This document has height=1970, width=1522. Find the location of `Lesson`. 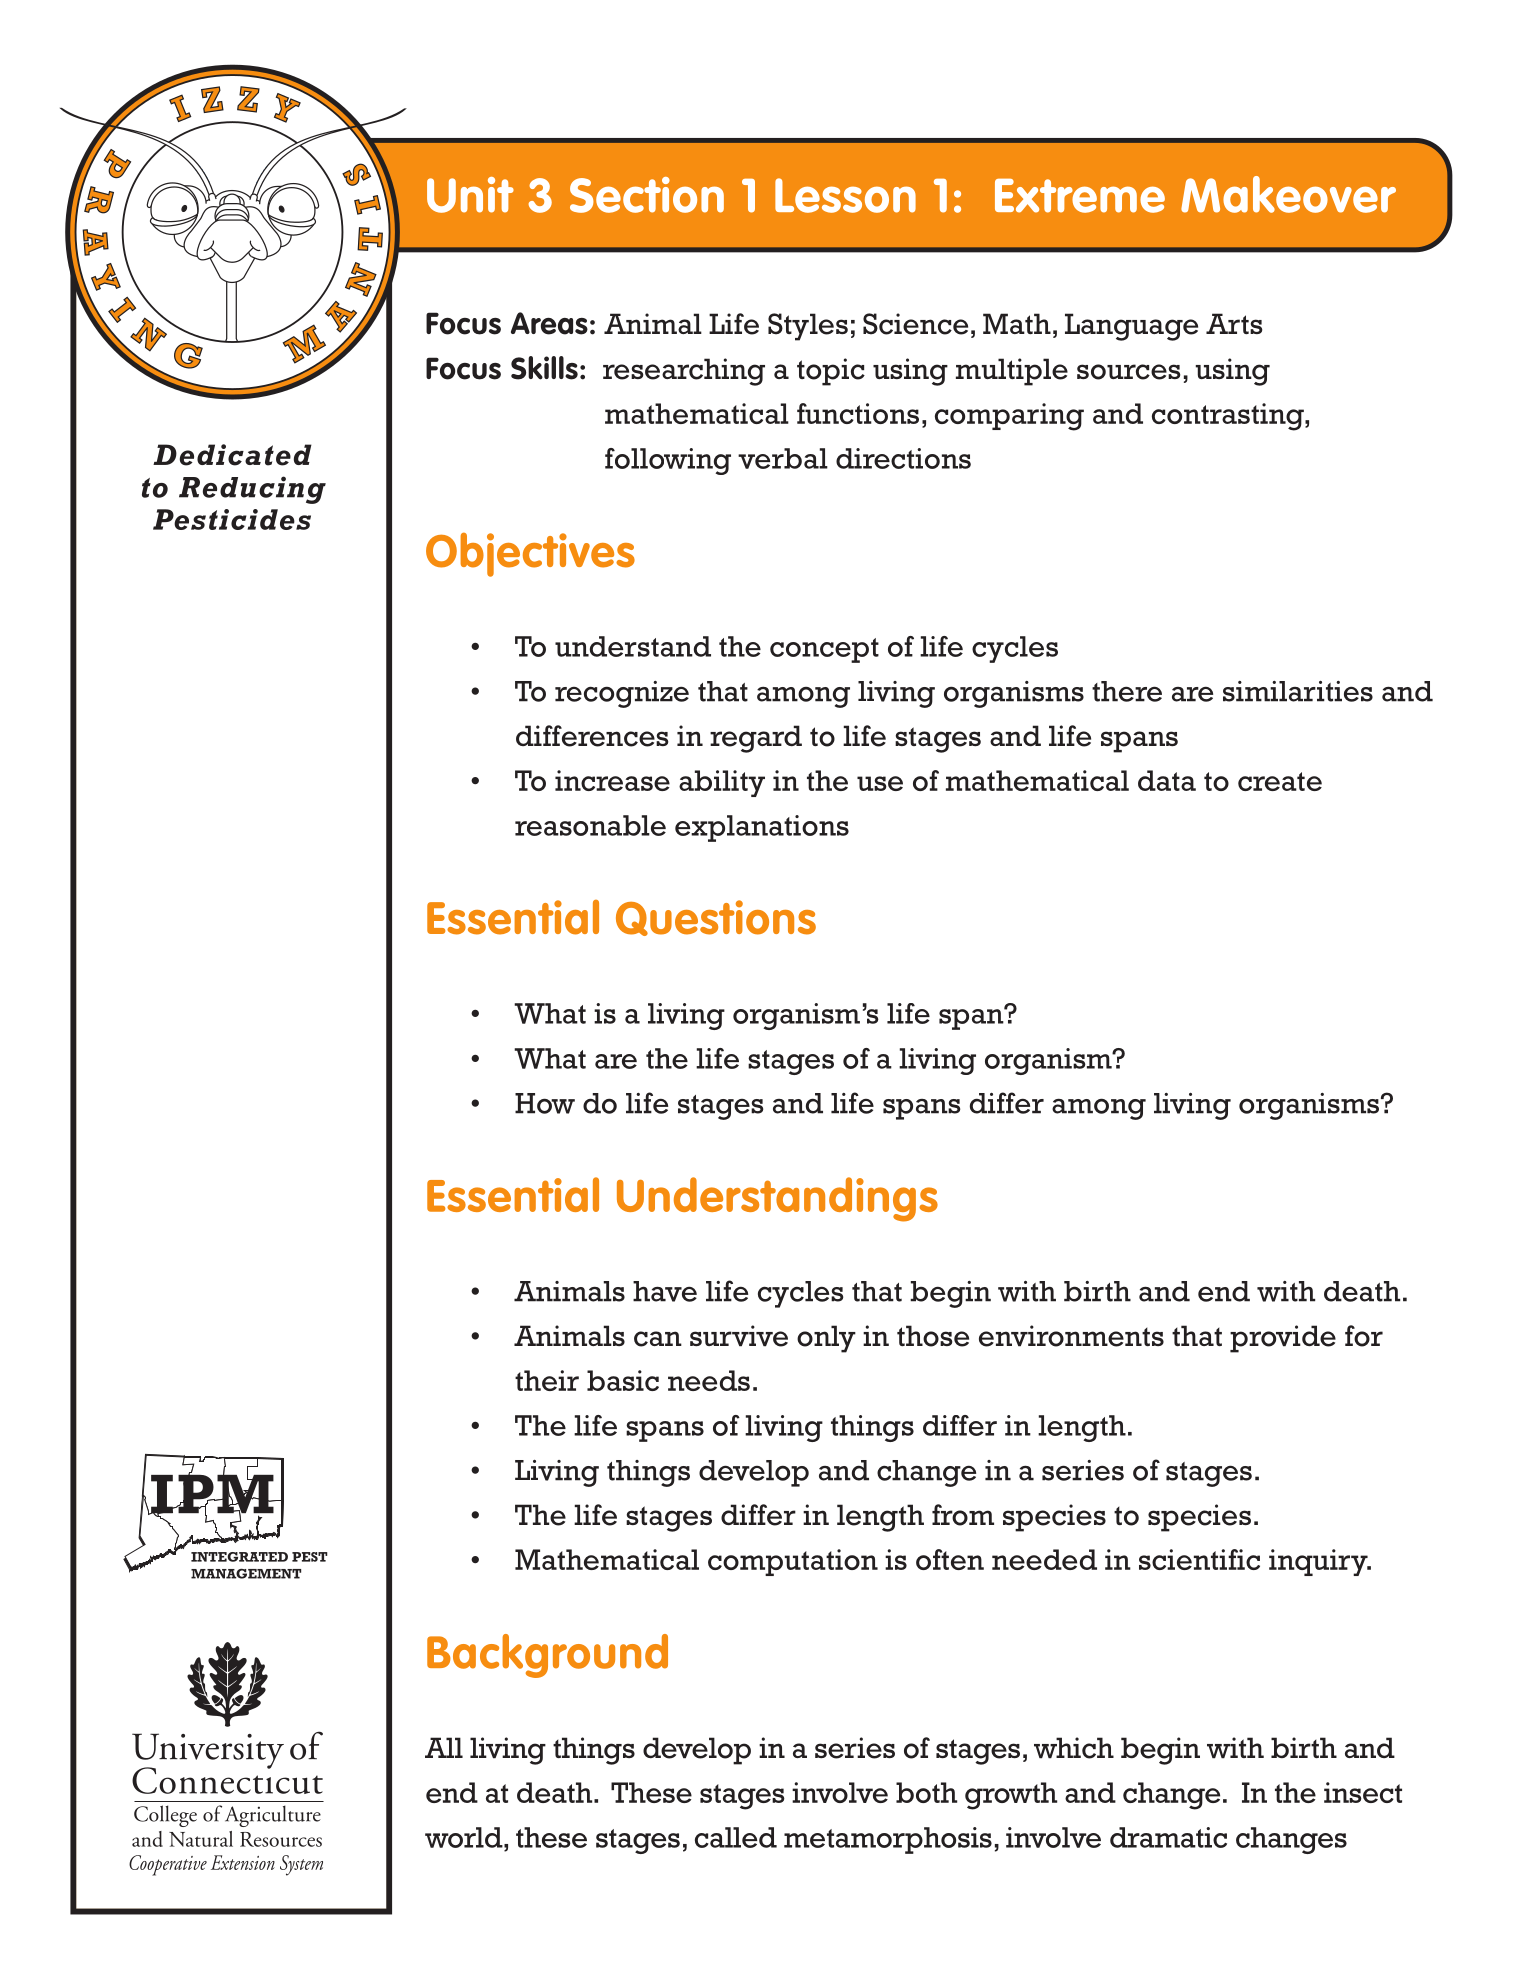

Lesson is located at coordinates (845, 195).
